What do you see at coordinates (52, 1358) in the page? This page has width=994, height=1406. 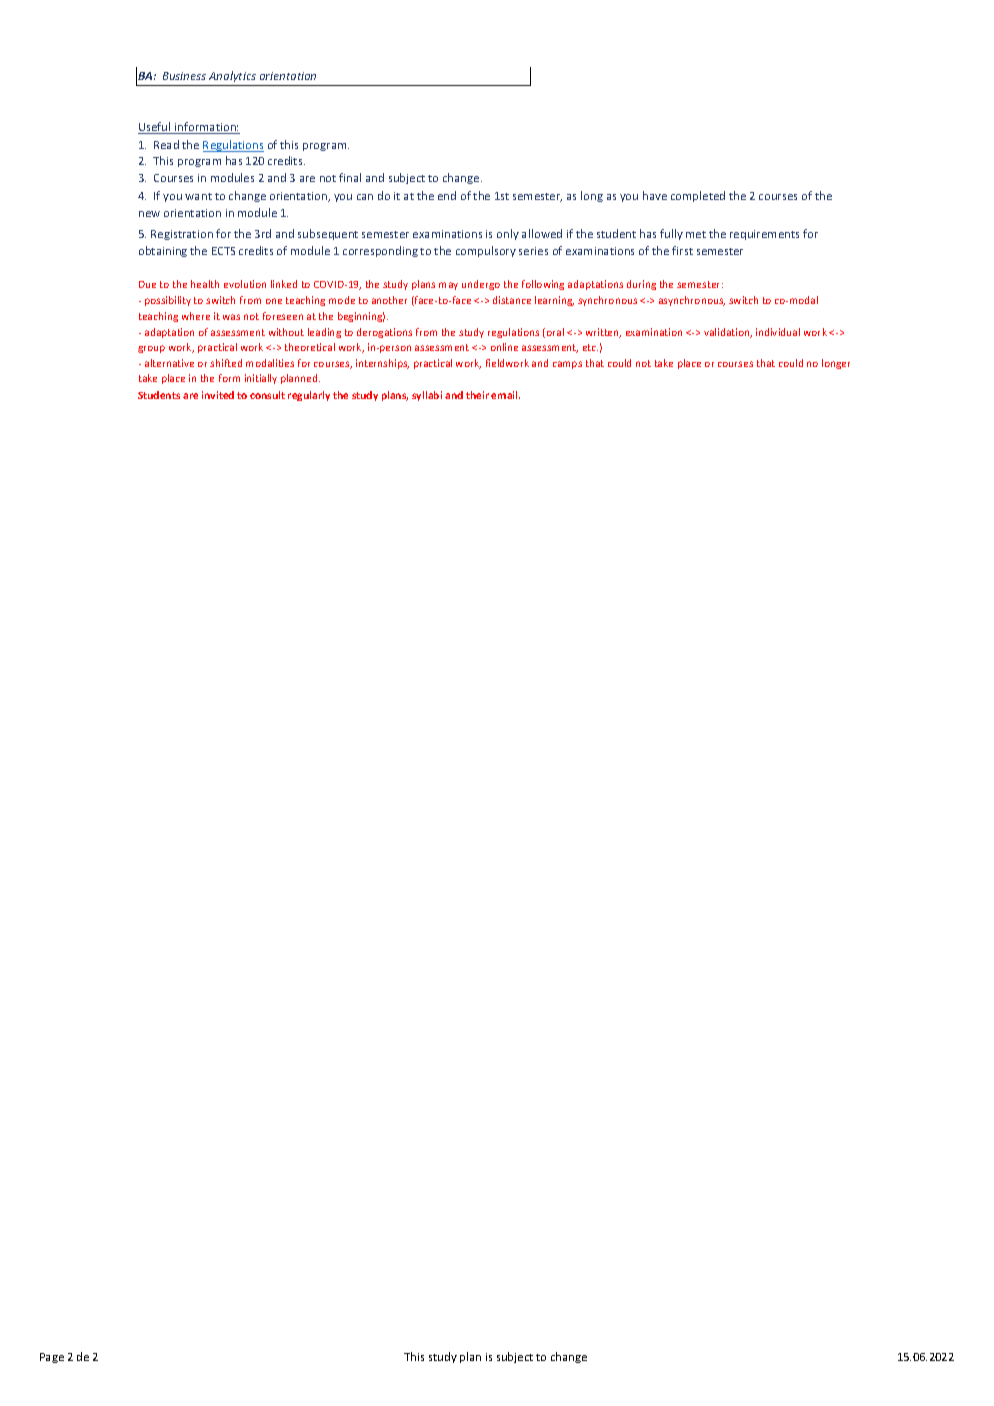 I see `Page` at bounding box center [52, 1358].
